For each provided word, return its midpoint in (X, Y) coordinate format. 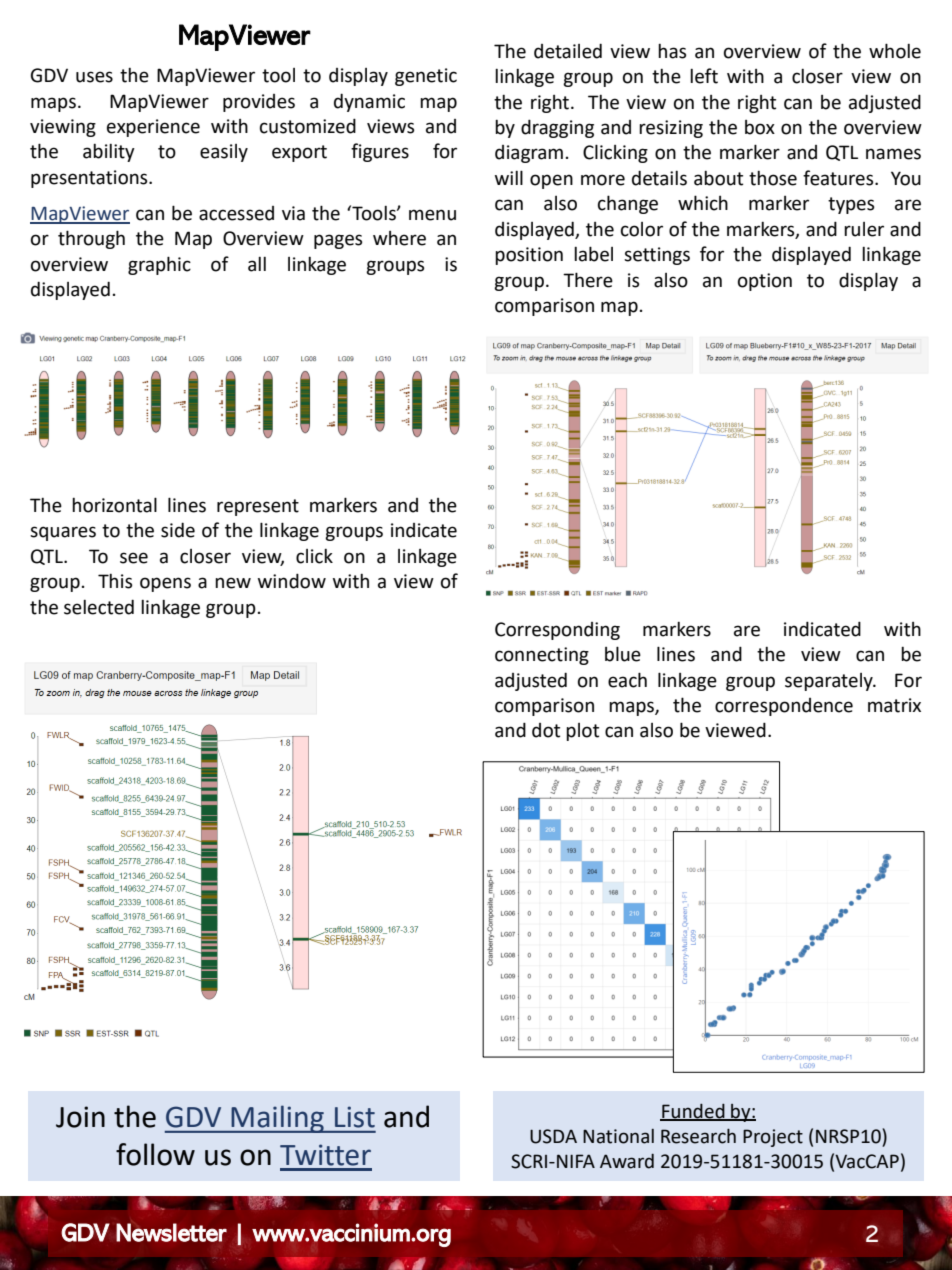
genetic (426, 77)
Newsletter (171, 1232)
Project (773, 1138)
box (760, 127)
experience (153, 128)
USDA (553, 1136)
